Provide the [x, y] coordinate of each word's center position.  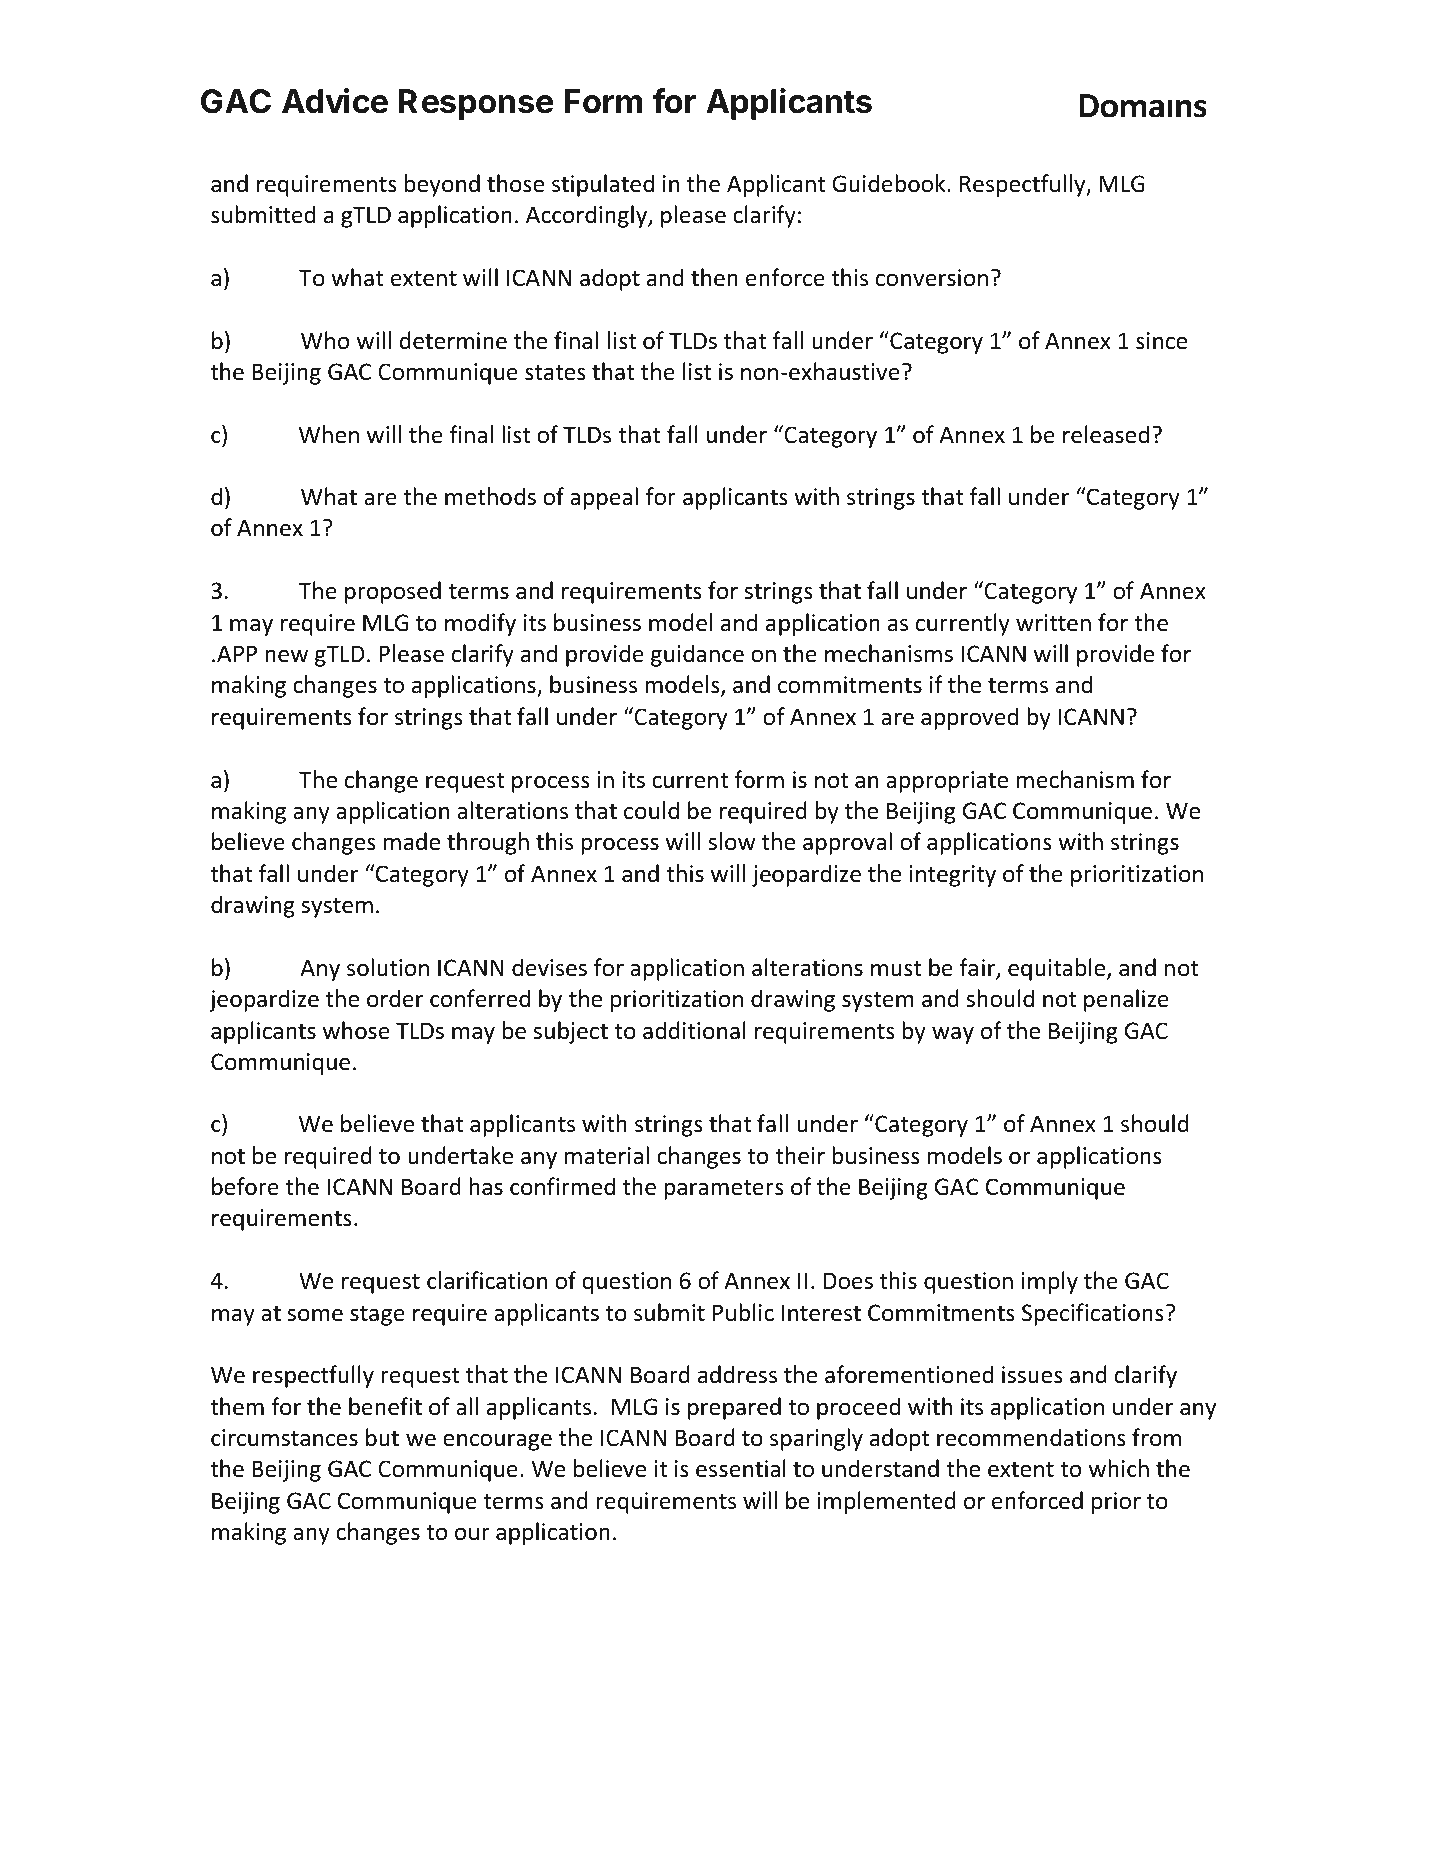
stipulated [603, 185]
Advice [335, 101]
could [651, 810]
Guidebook [890, 183]
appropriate [947, 782]
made [412, 841]
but [382, 1437]
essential [741, 1468]
